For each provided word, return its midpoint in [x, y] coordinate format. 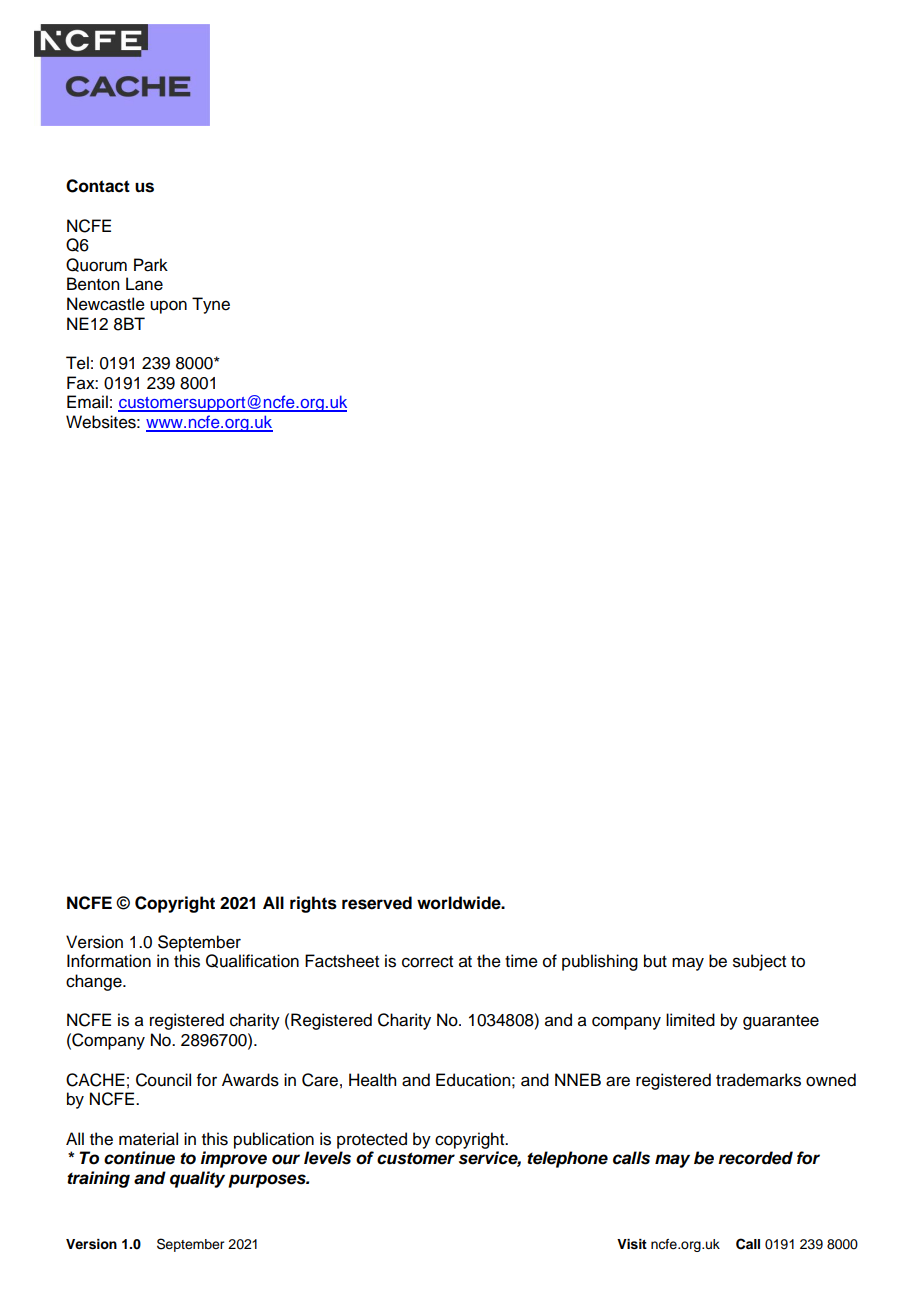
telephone [567, 1159]
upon [168, 307]
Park [151, 265]
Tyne [211, 305]
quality [197, 1179]
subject [759, 962]
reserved [377, 903]
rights [313, 904]
